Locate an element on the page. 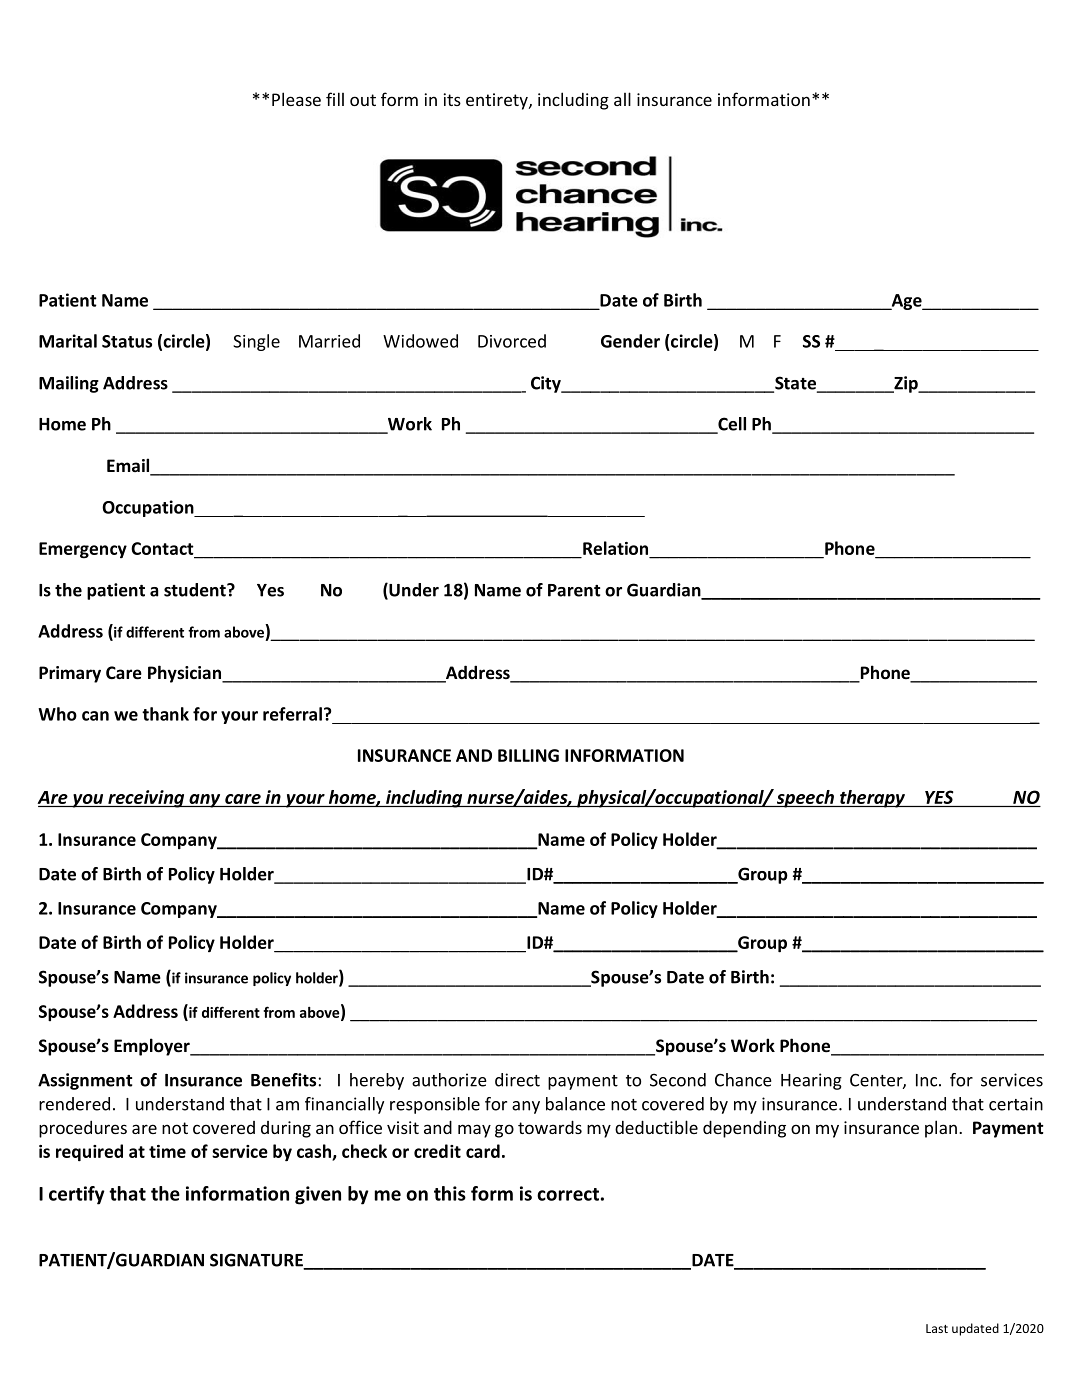 The width and height of the page is (1082, 1400). therapy is located at coordinates (872, 799).
